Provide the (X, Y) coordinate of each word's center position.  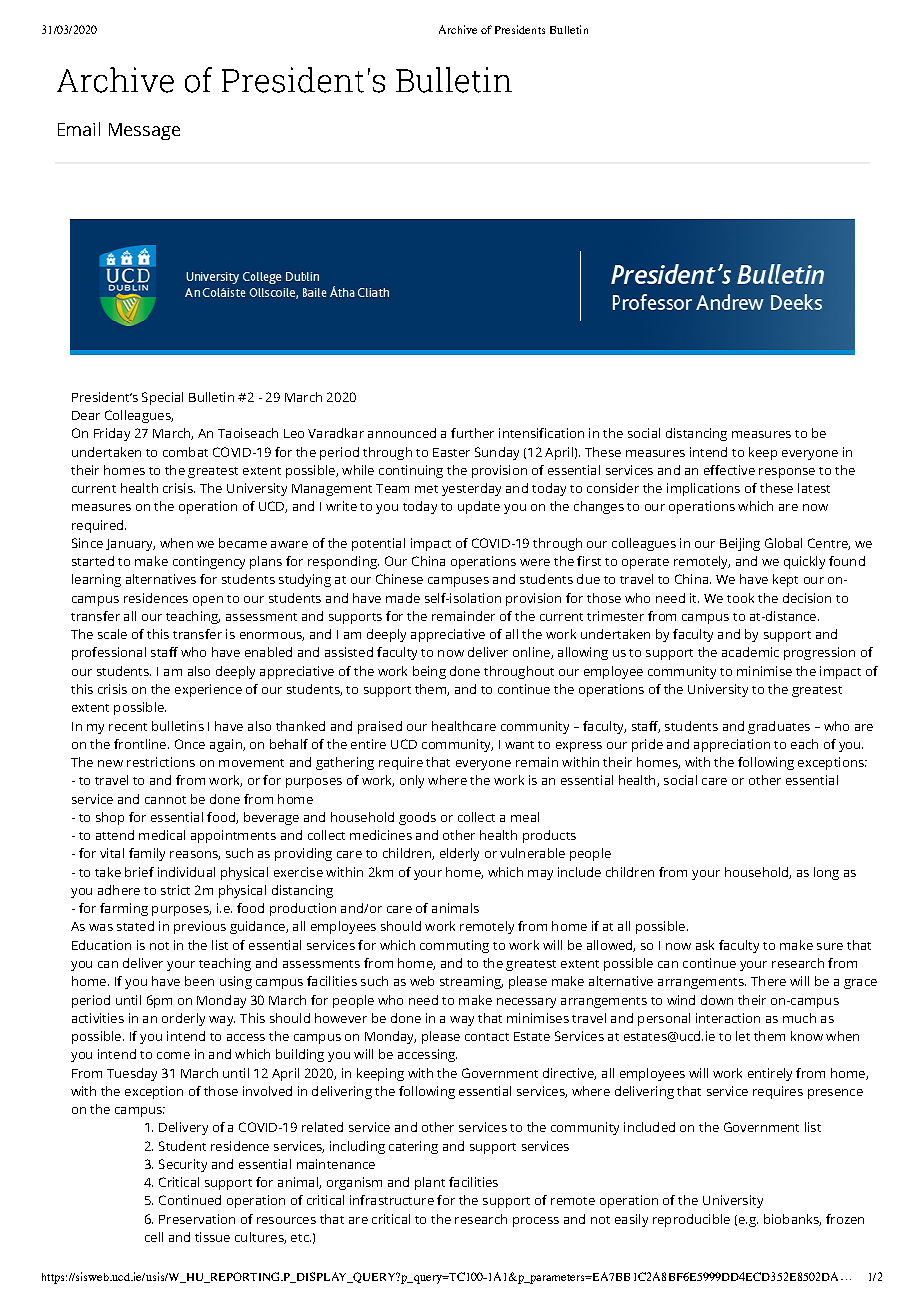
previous (200, 927)
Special (162, 398)
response (787, 473)
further (472, 433)
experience (208, 690)
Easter (451, 452)
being (429, 672)
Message (144, 131)
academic (750, 652)
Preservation (197, 1219)
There (768, 981)
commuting (454, 946)
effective (729, 470)
